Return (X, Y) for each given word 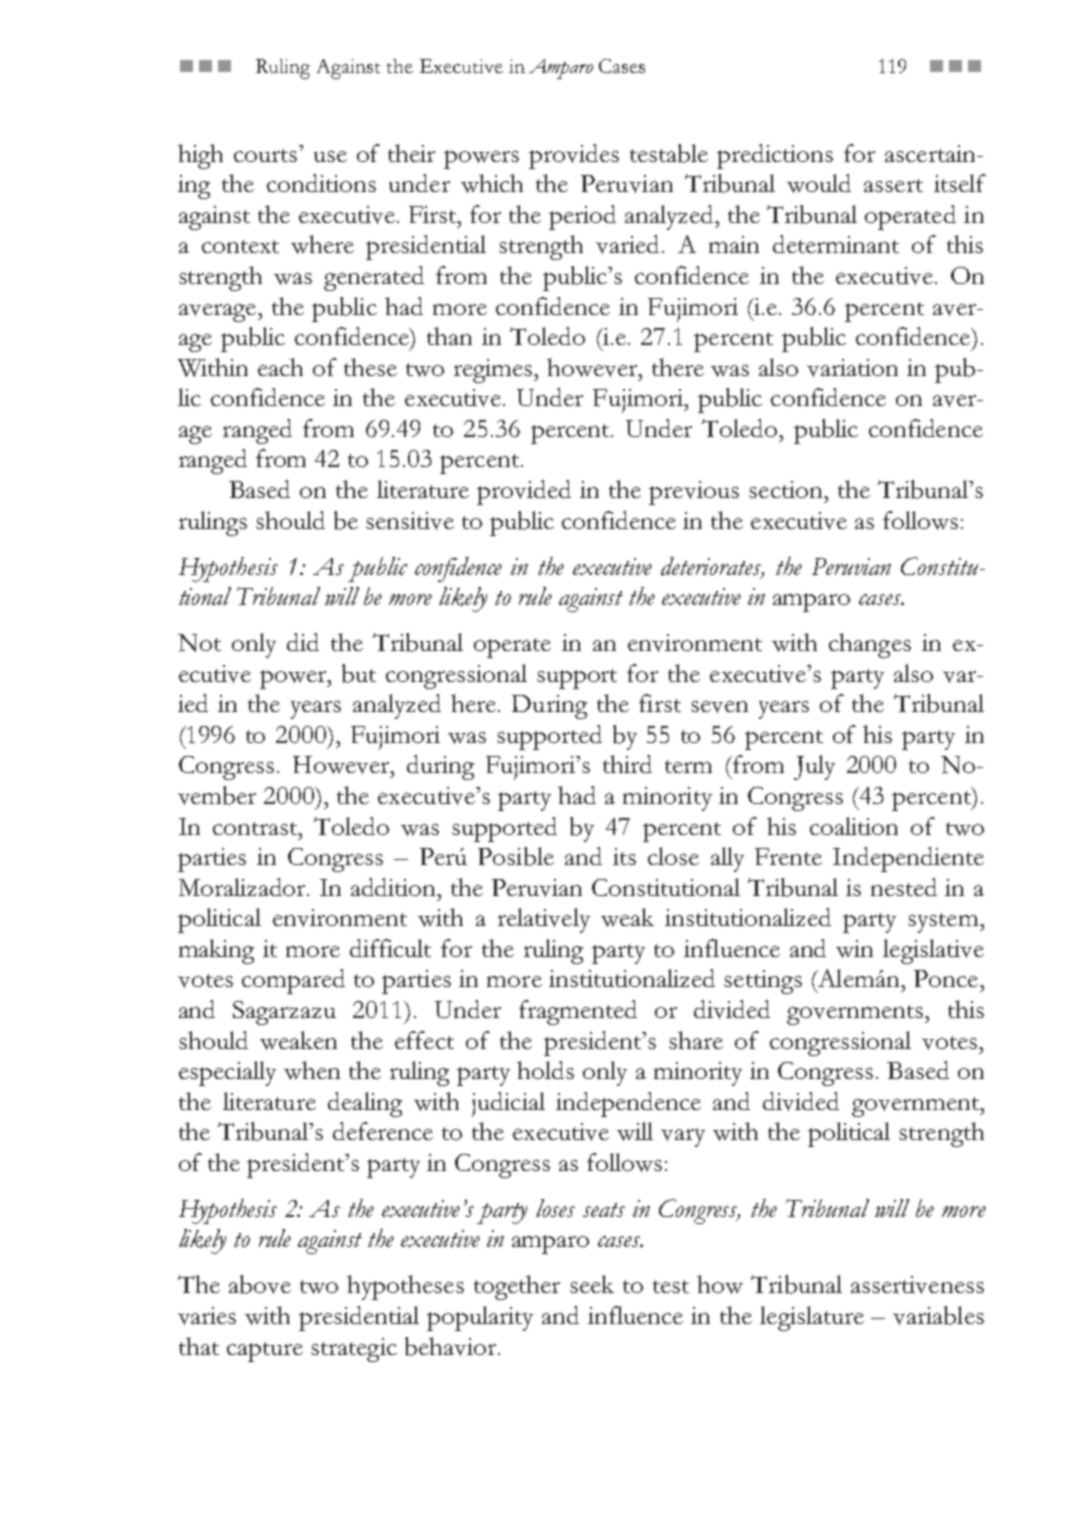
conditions (321, 183)
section (787, 489)
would (819, 183)
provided (524, 492)
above (260, 1284)
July (814, 767)
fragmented (578, 1012)
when (312, 1070)
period (582, 217)
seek (592, 1284)
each (280, 367)
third (627, 764)
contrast (256, 828)
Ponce (946, 978)
